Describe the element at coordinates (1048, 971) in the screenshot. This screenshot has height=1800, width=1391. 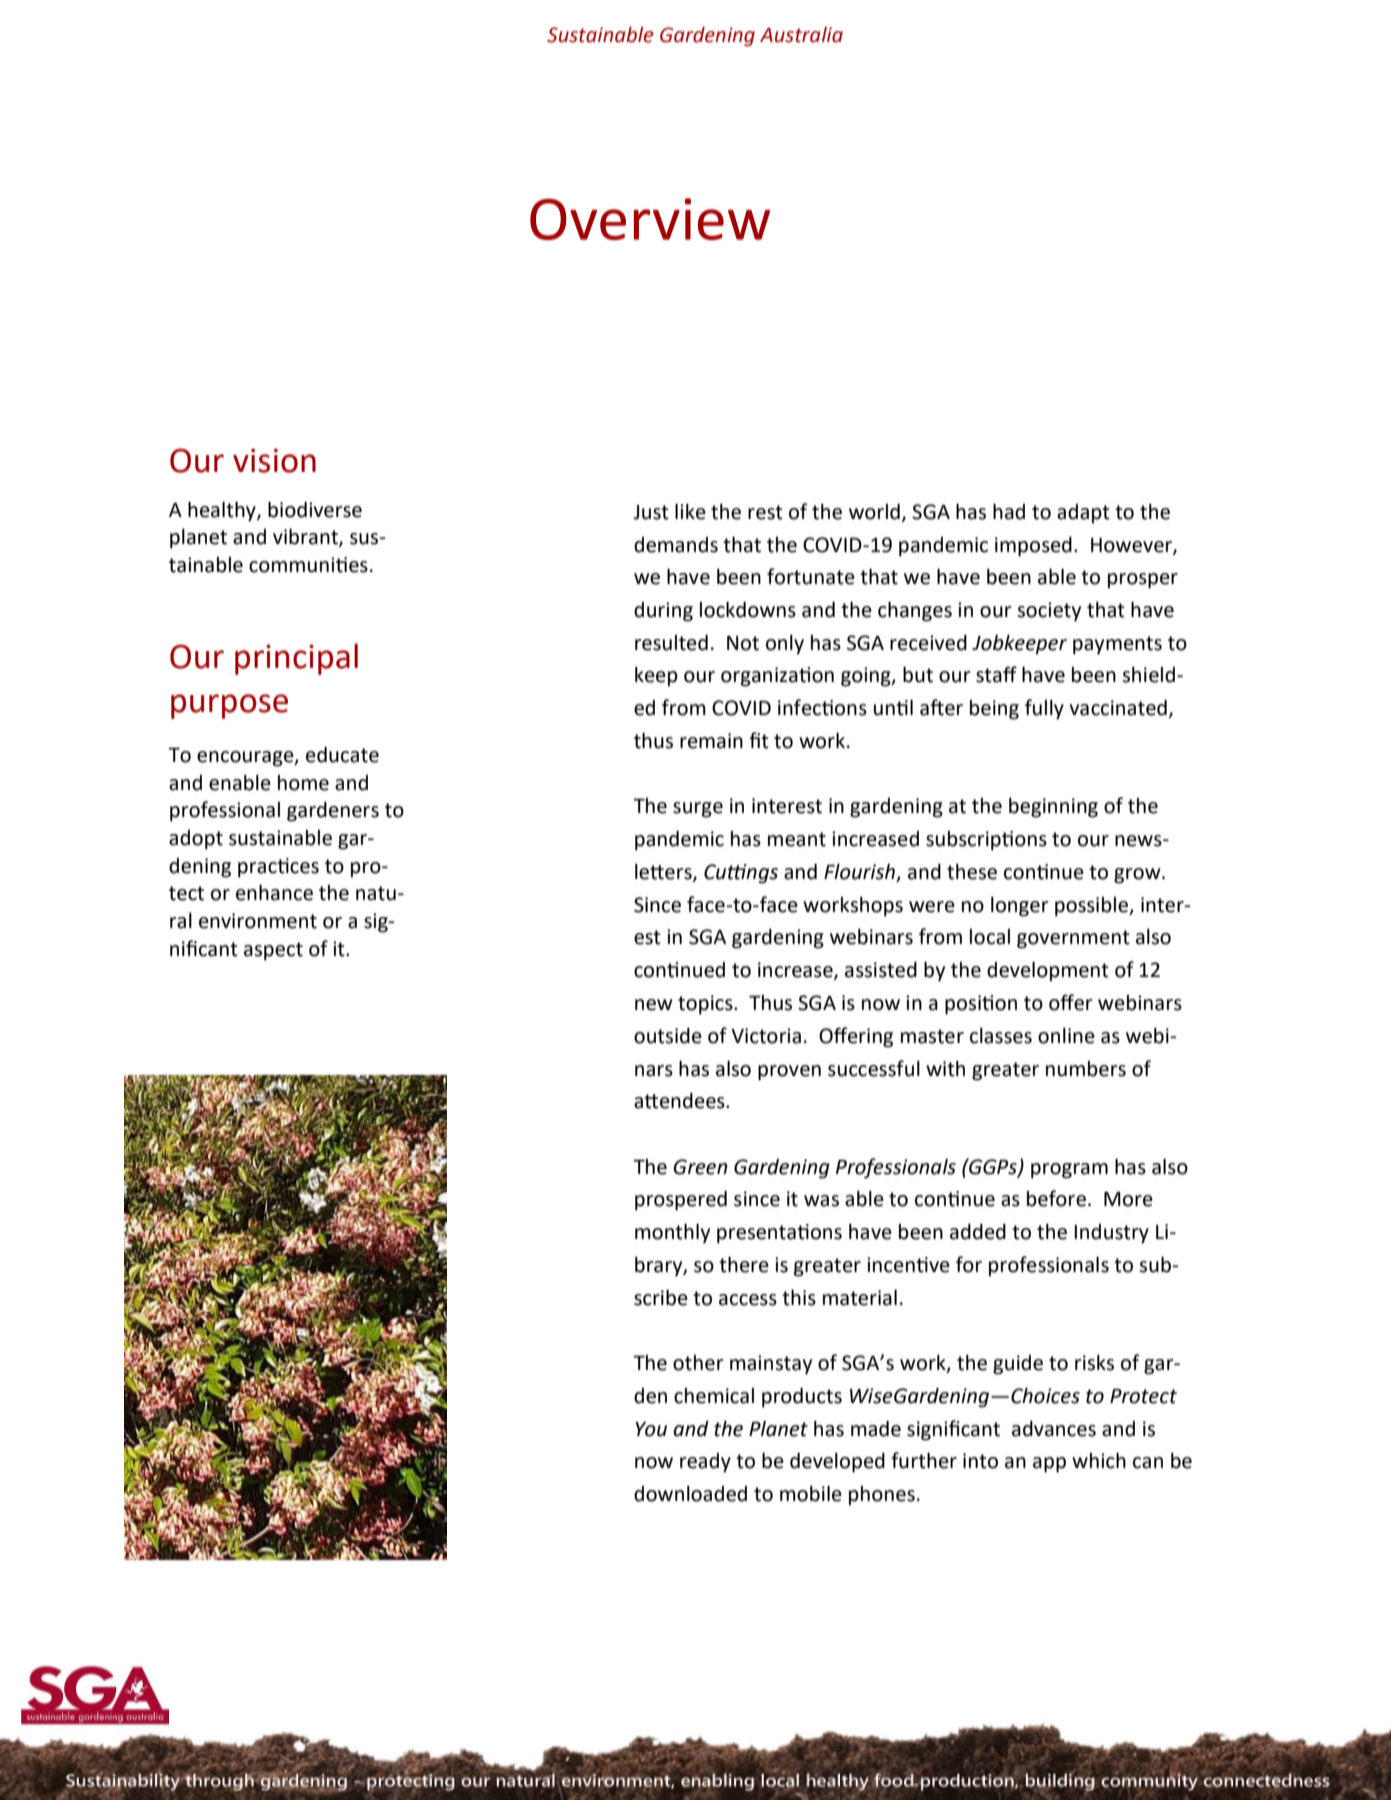
I see `development` at that location.
